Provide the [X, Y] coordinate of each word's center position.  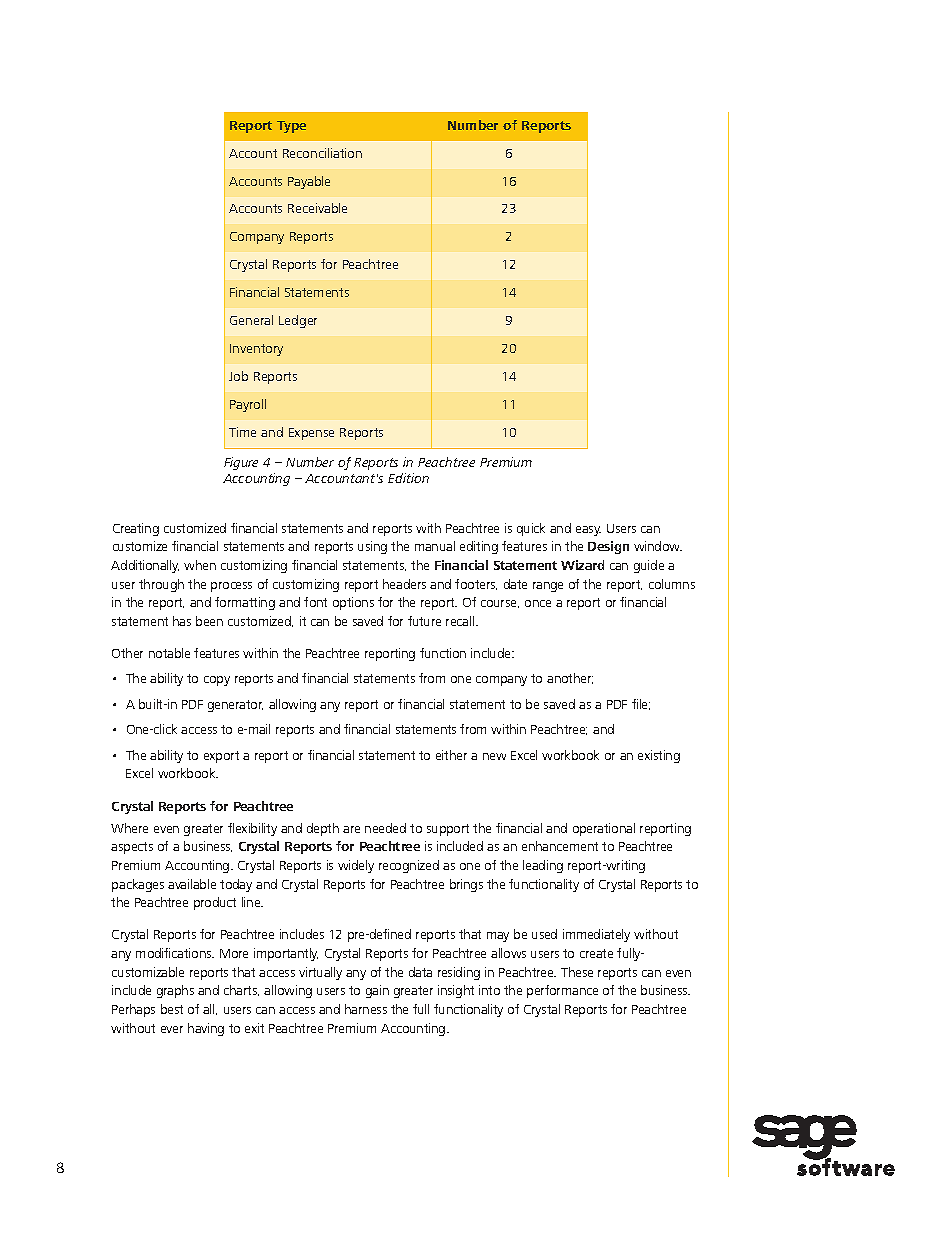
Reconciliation [322, 153]
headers [404, 584]
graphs [175, 991]
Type [291, 127]
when [200, 565]
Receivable [317, 208]
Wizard [582, 565]
